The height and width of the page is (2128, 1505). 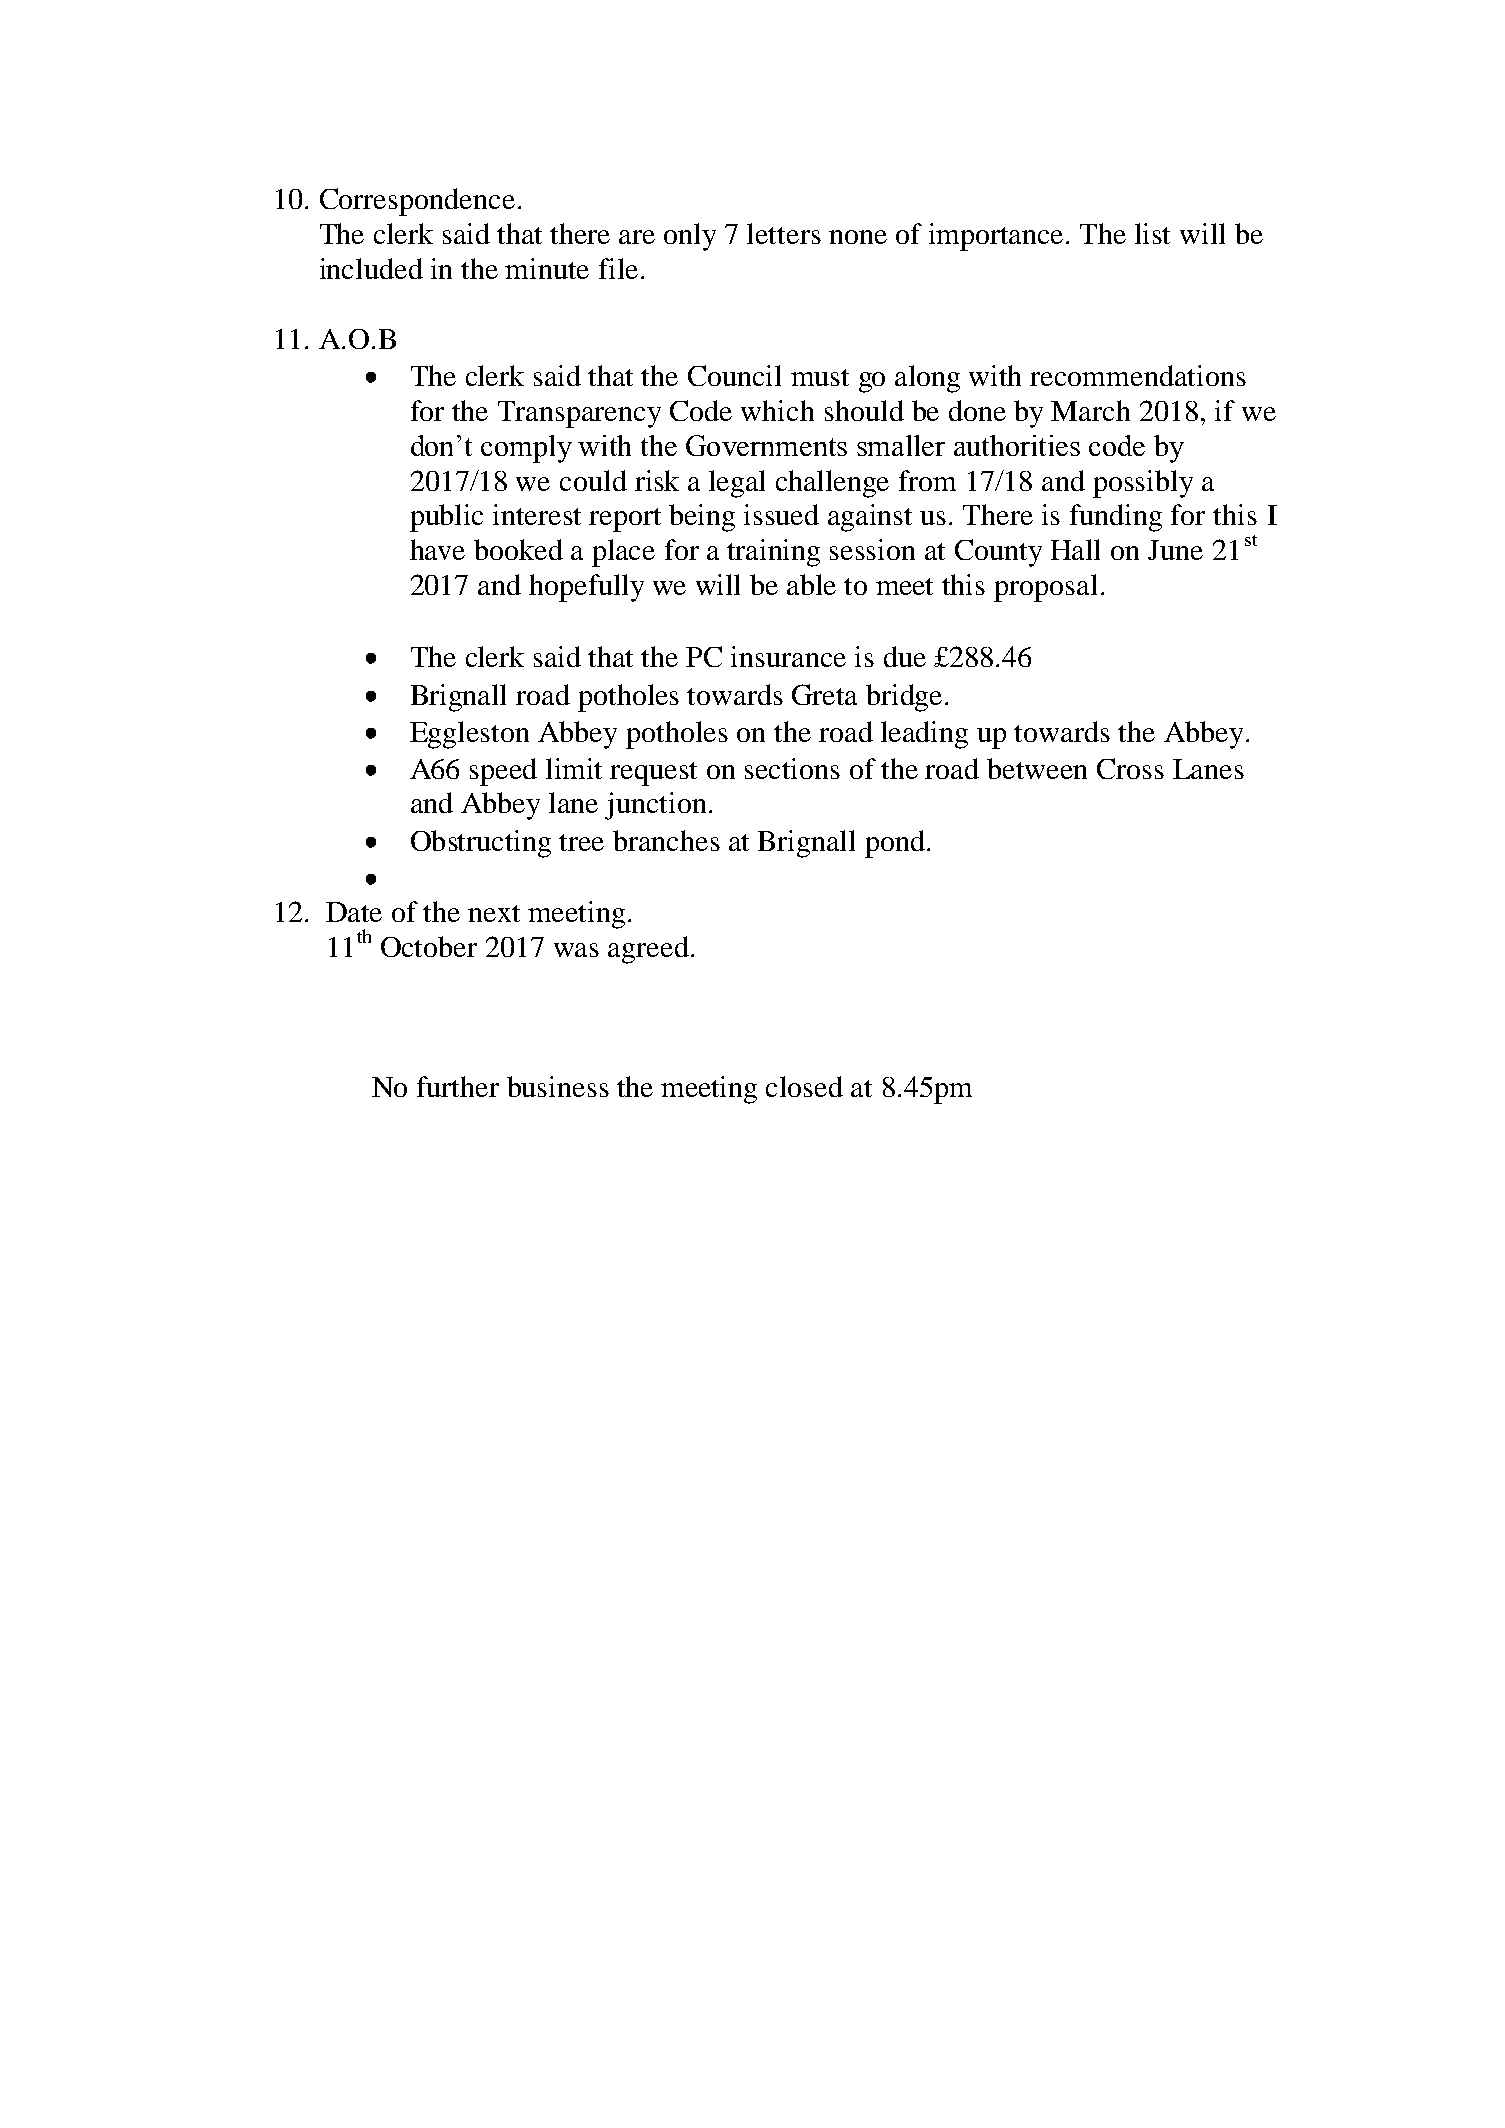 I want to click on issued, so click(x=781, y=514).
